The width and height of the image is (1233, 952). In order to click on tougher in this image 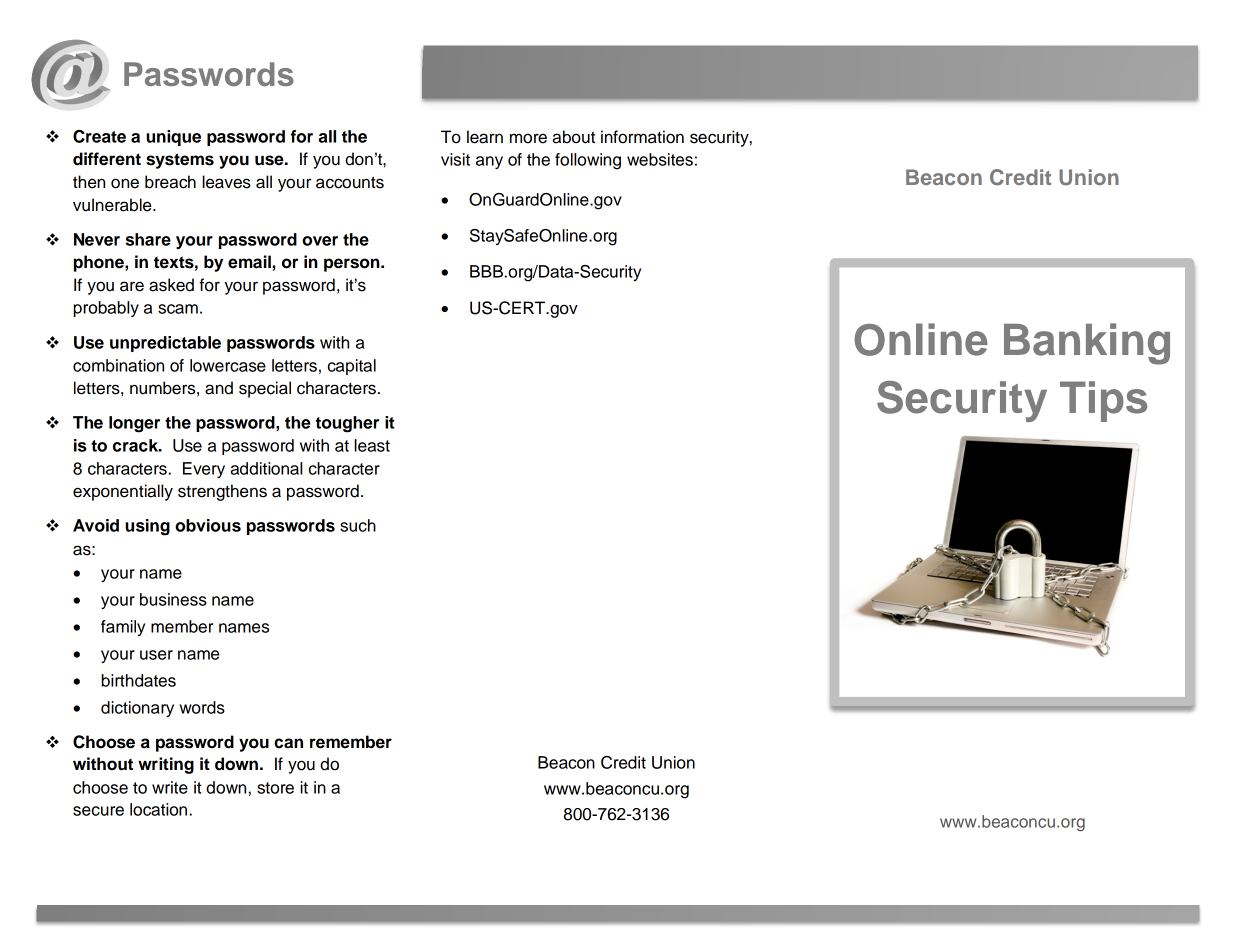, I will do `click(347, 424)`.
